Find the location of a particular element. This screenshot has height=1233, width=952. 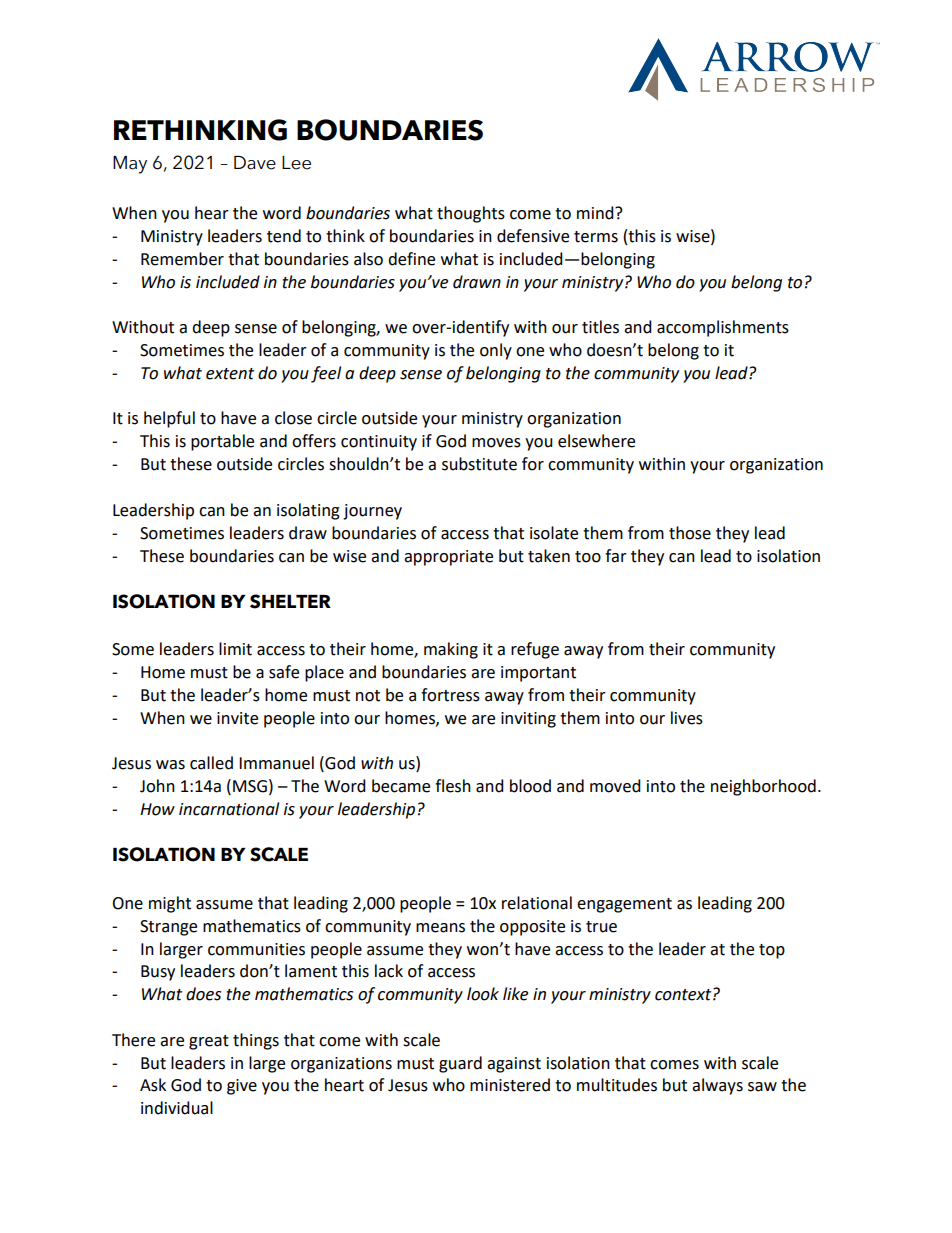

portable is located at coordinates (222, 442).
